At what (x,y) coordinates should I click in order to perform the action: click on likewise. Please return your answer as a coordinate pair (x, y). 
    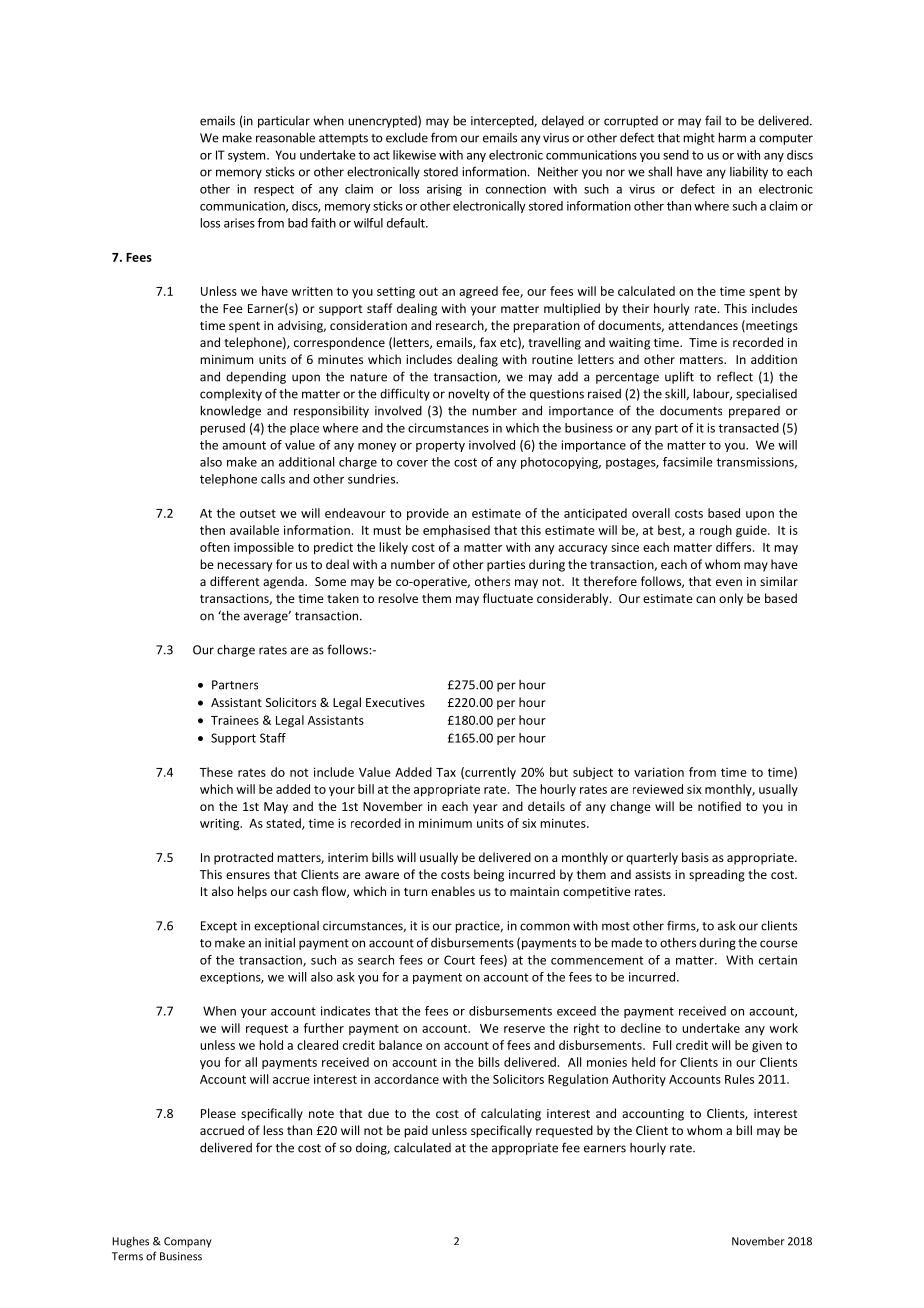
    Looking at the image, I should click on (414, 155).
